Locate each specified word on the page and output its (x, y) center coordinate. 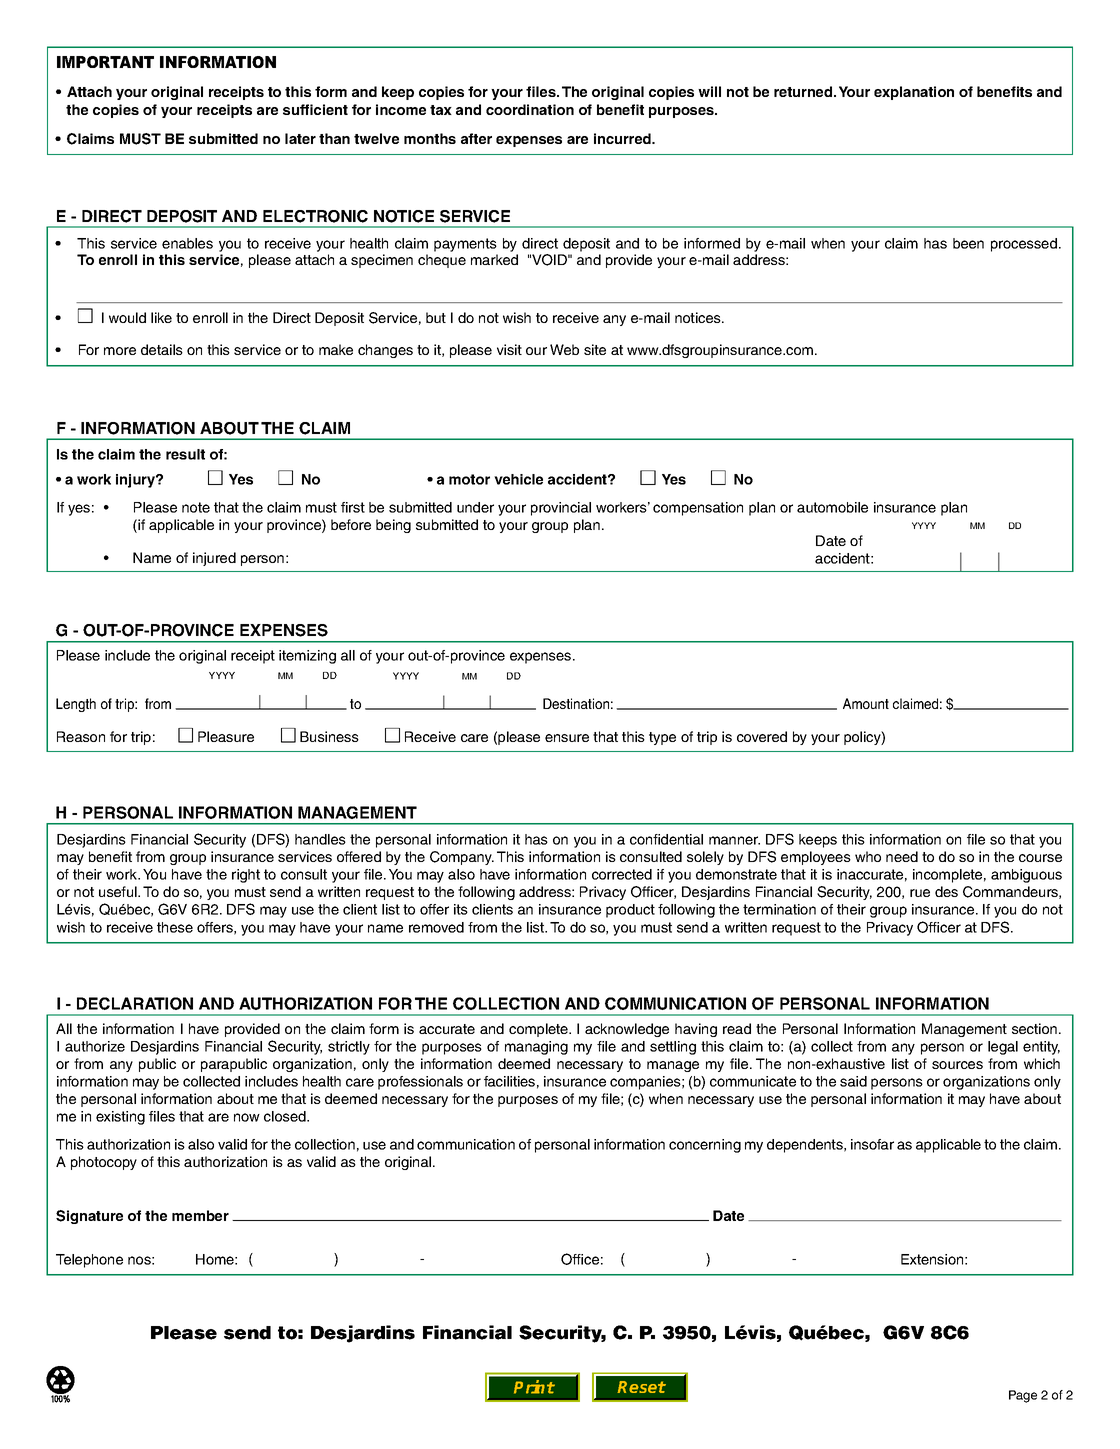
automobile (832, 507)
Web (564, 349)
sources (957, 1065)
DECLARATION (135, 1003)
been (968, 243)
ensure (567, 738)
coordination (530, 109)
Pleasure (226, 736)
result (185, 454)
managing (536, 1048)
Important (105, 62)
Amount (866, 703)
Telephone (89, 1261)
